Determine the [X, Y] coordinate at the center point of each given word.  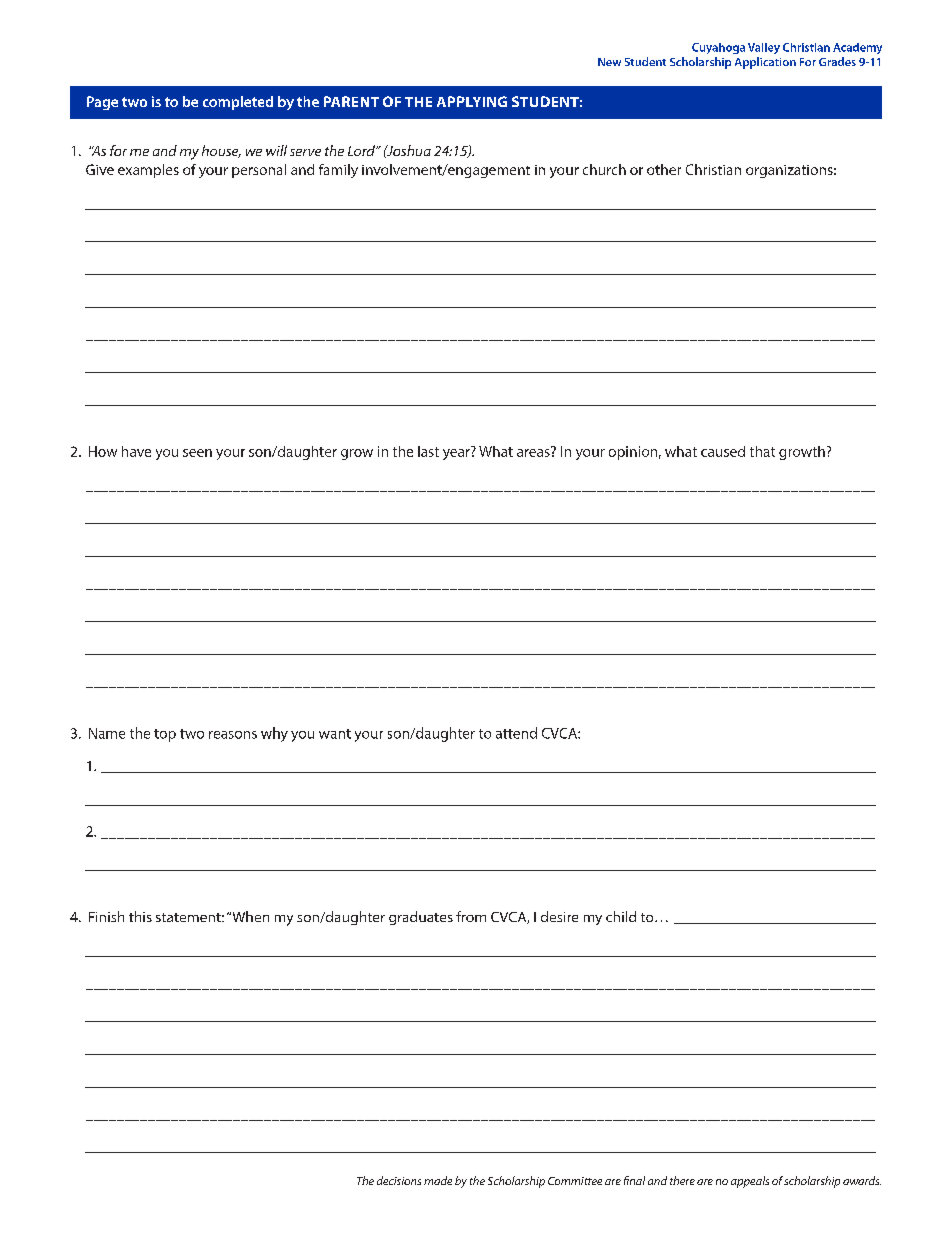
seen [197, 453]
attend [516, 733]
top [165, 735]
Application [765, 63]
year [456, 454]
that [762, 451]
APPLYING [472, 101]
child [621, 916]
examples [148, 171]
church [604, 169]
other [664, 169]
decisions [399, 1180]
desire [559, 916]
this [140, 916]
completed [238, 103]
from [471, 916]
